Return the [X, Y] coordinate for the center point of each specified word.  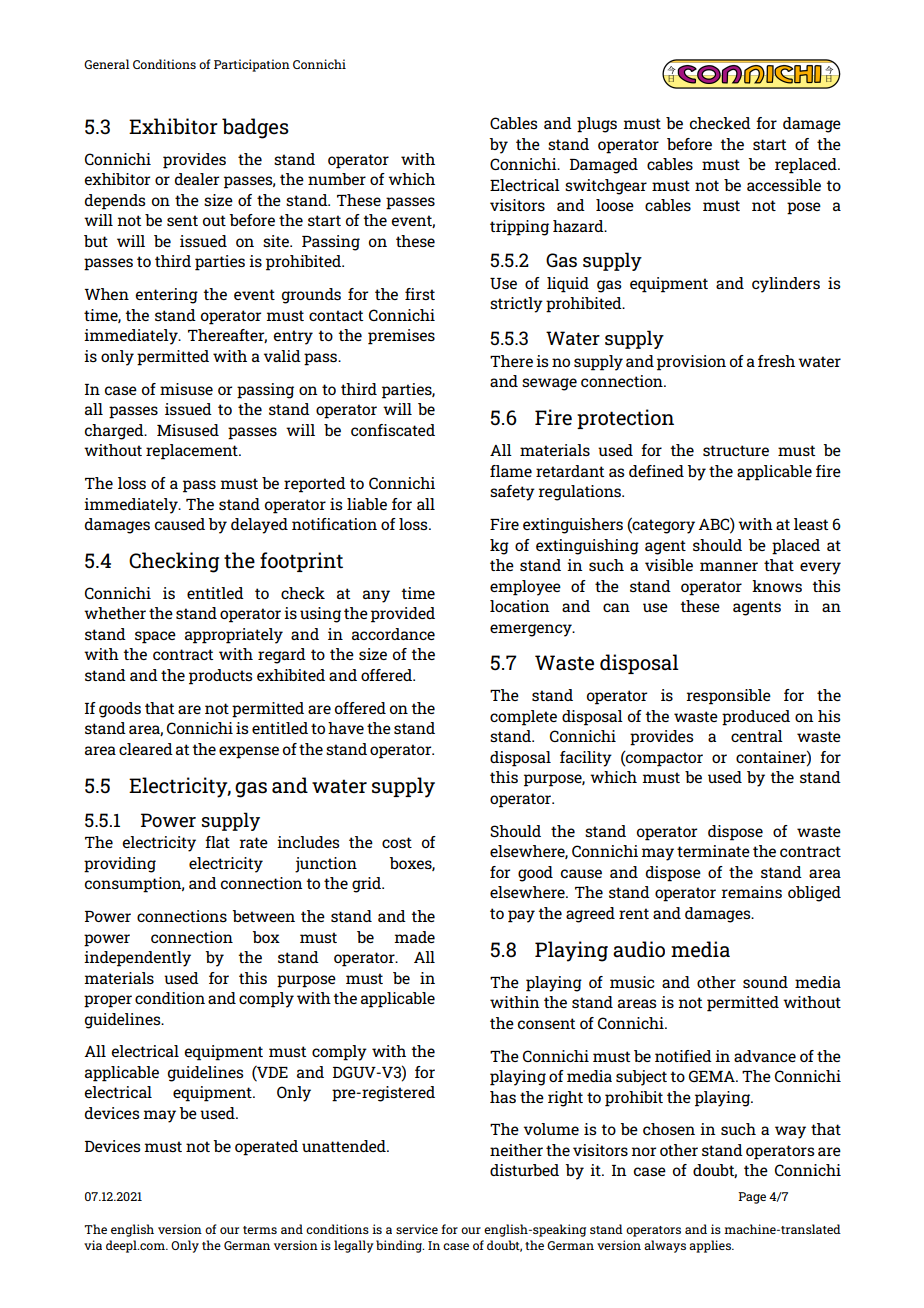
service [417, 1229]
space [155, 637]
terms [260, 1230]
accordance [393, 634]
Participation [252, 65]
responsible [728, 697]
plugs [597, 125]
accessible [784, 185]
